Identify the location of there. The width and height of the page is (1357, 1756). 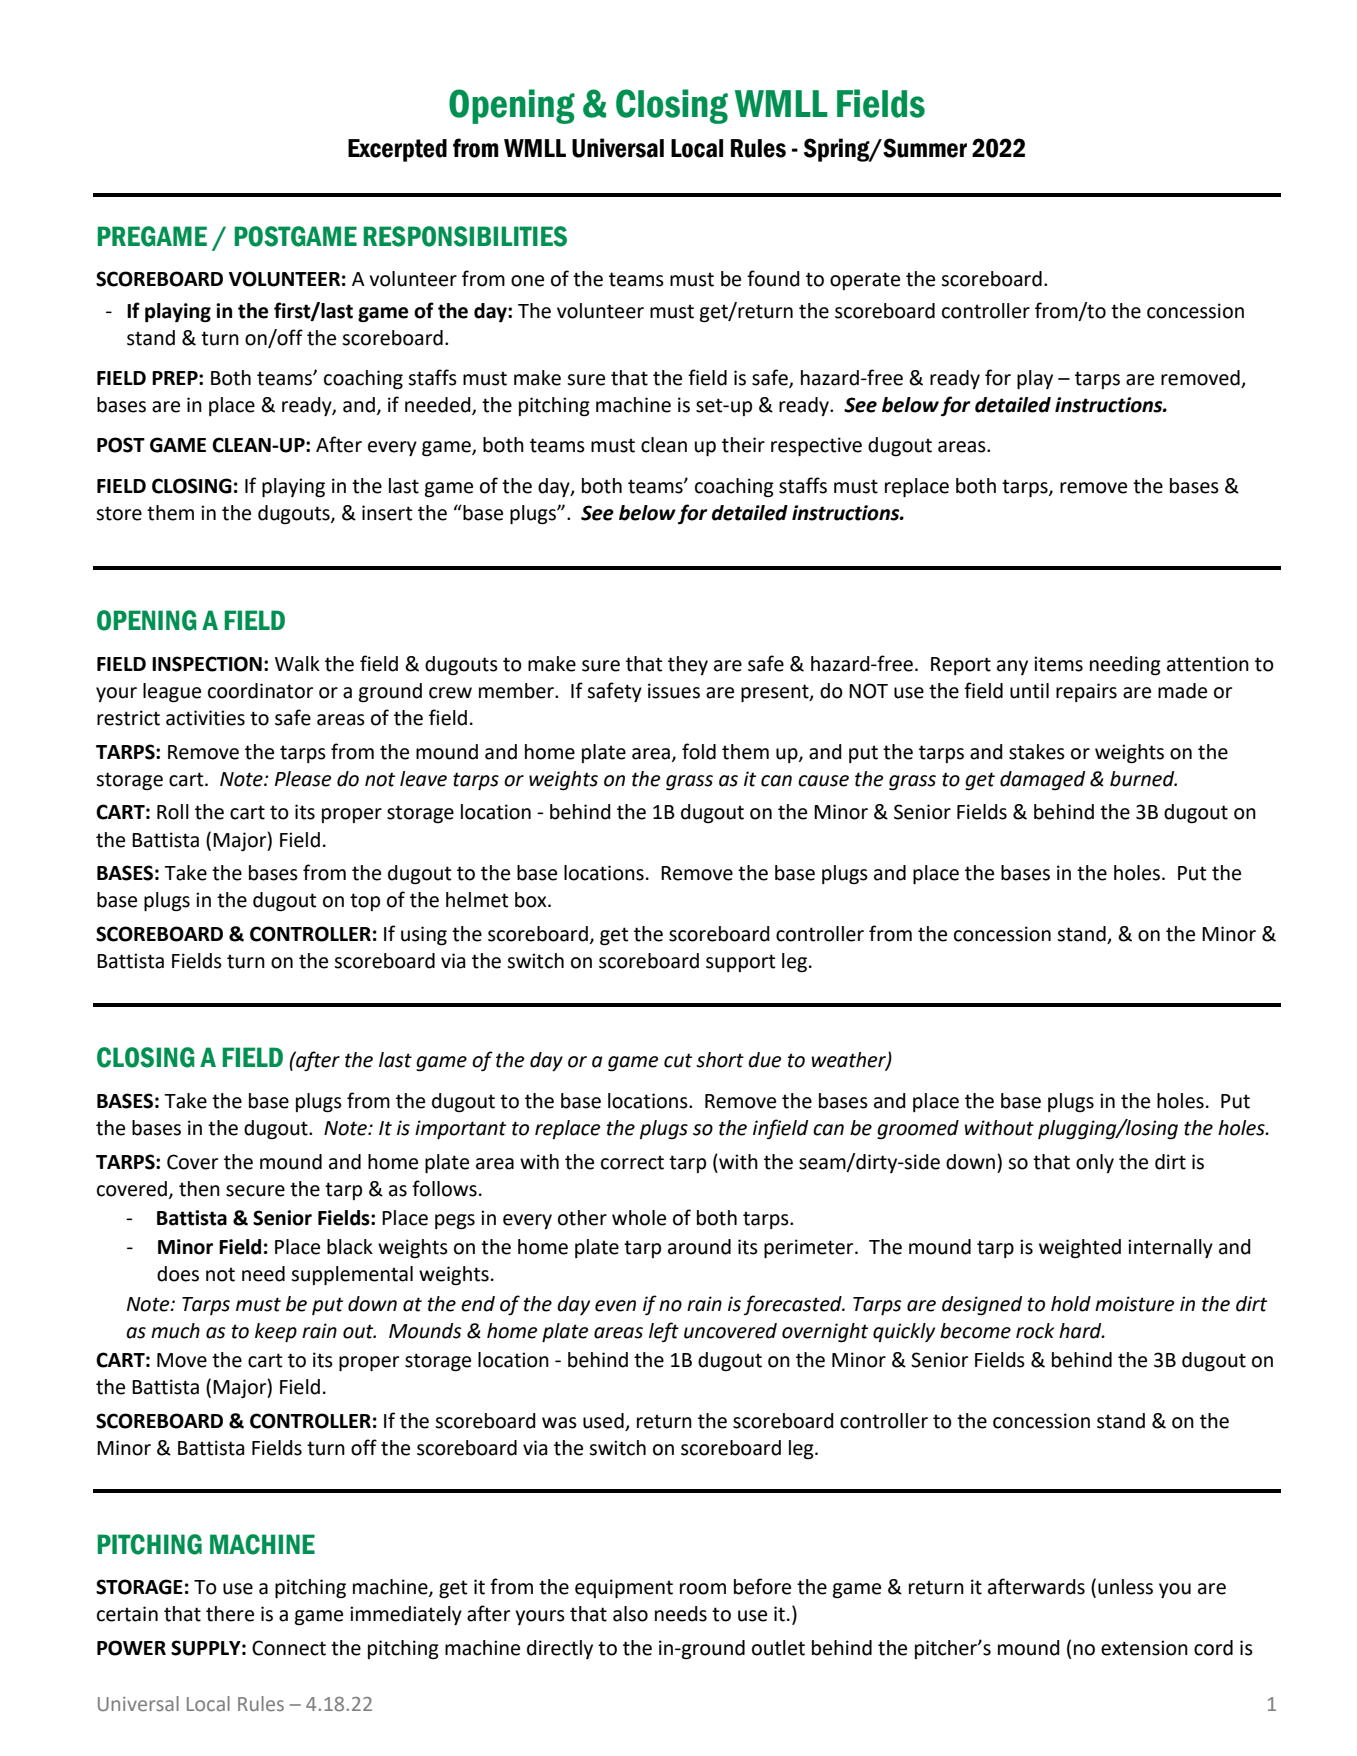
(230, 1614).
